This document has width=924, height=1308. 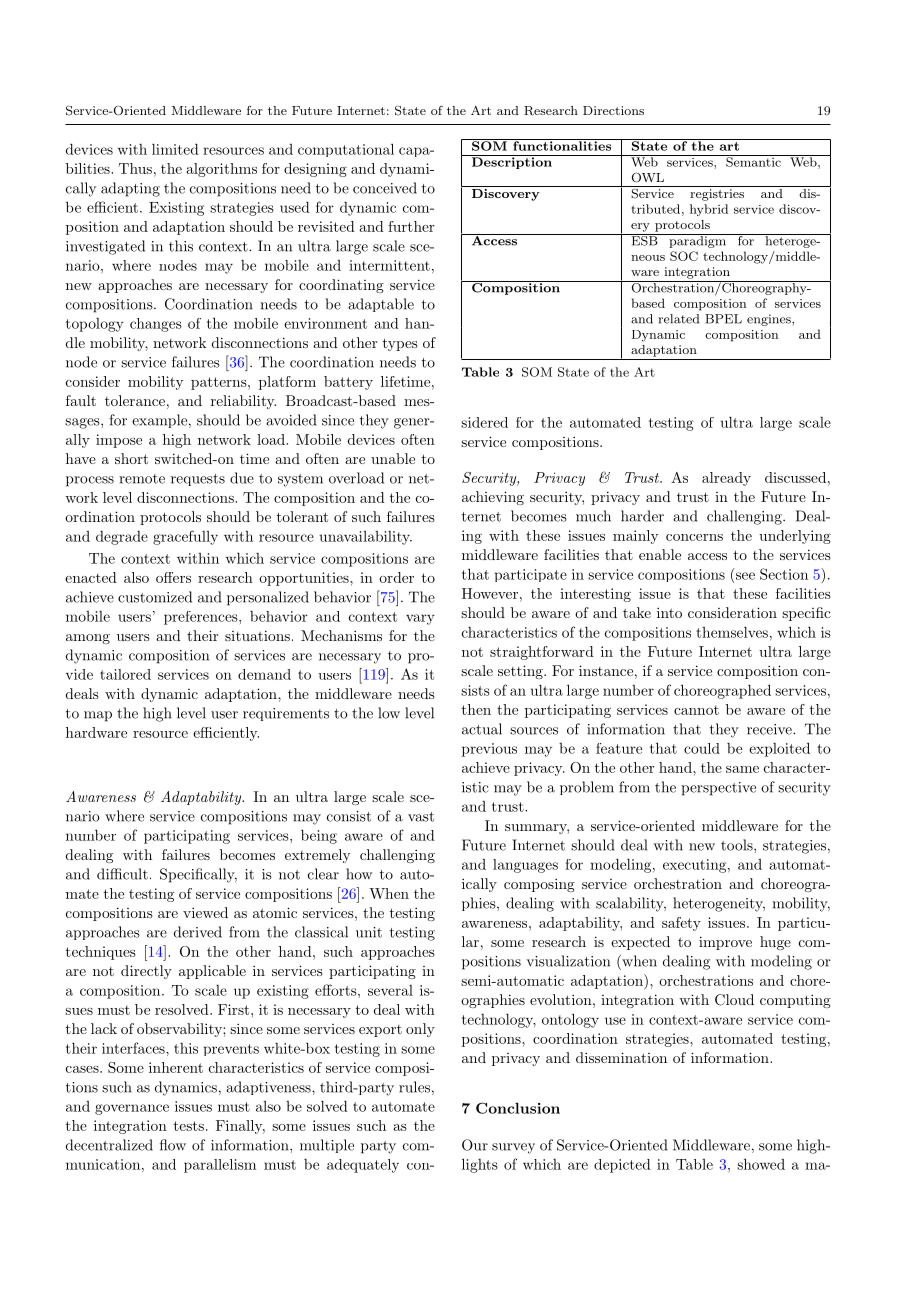 I want to click on perspective, so click(x=718, y=789).
